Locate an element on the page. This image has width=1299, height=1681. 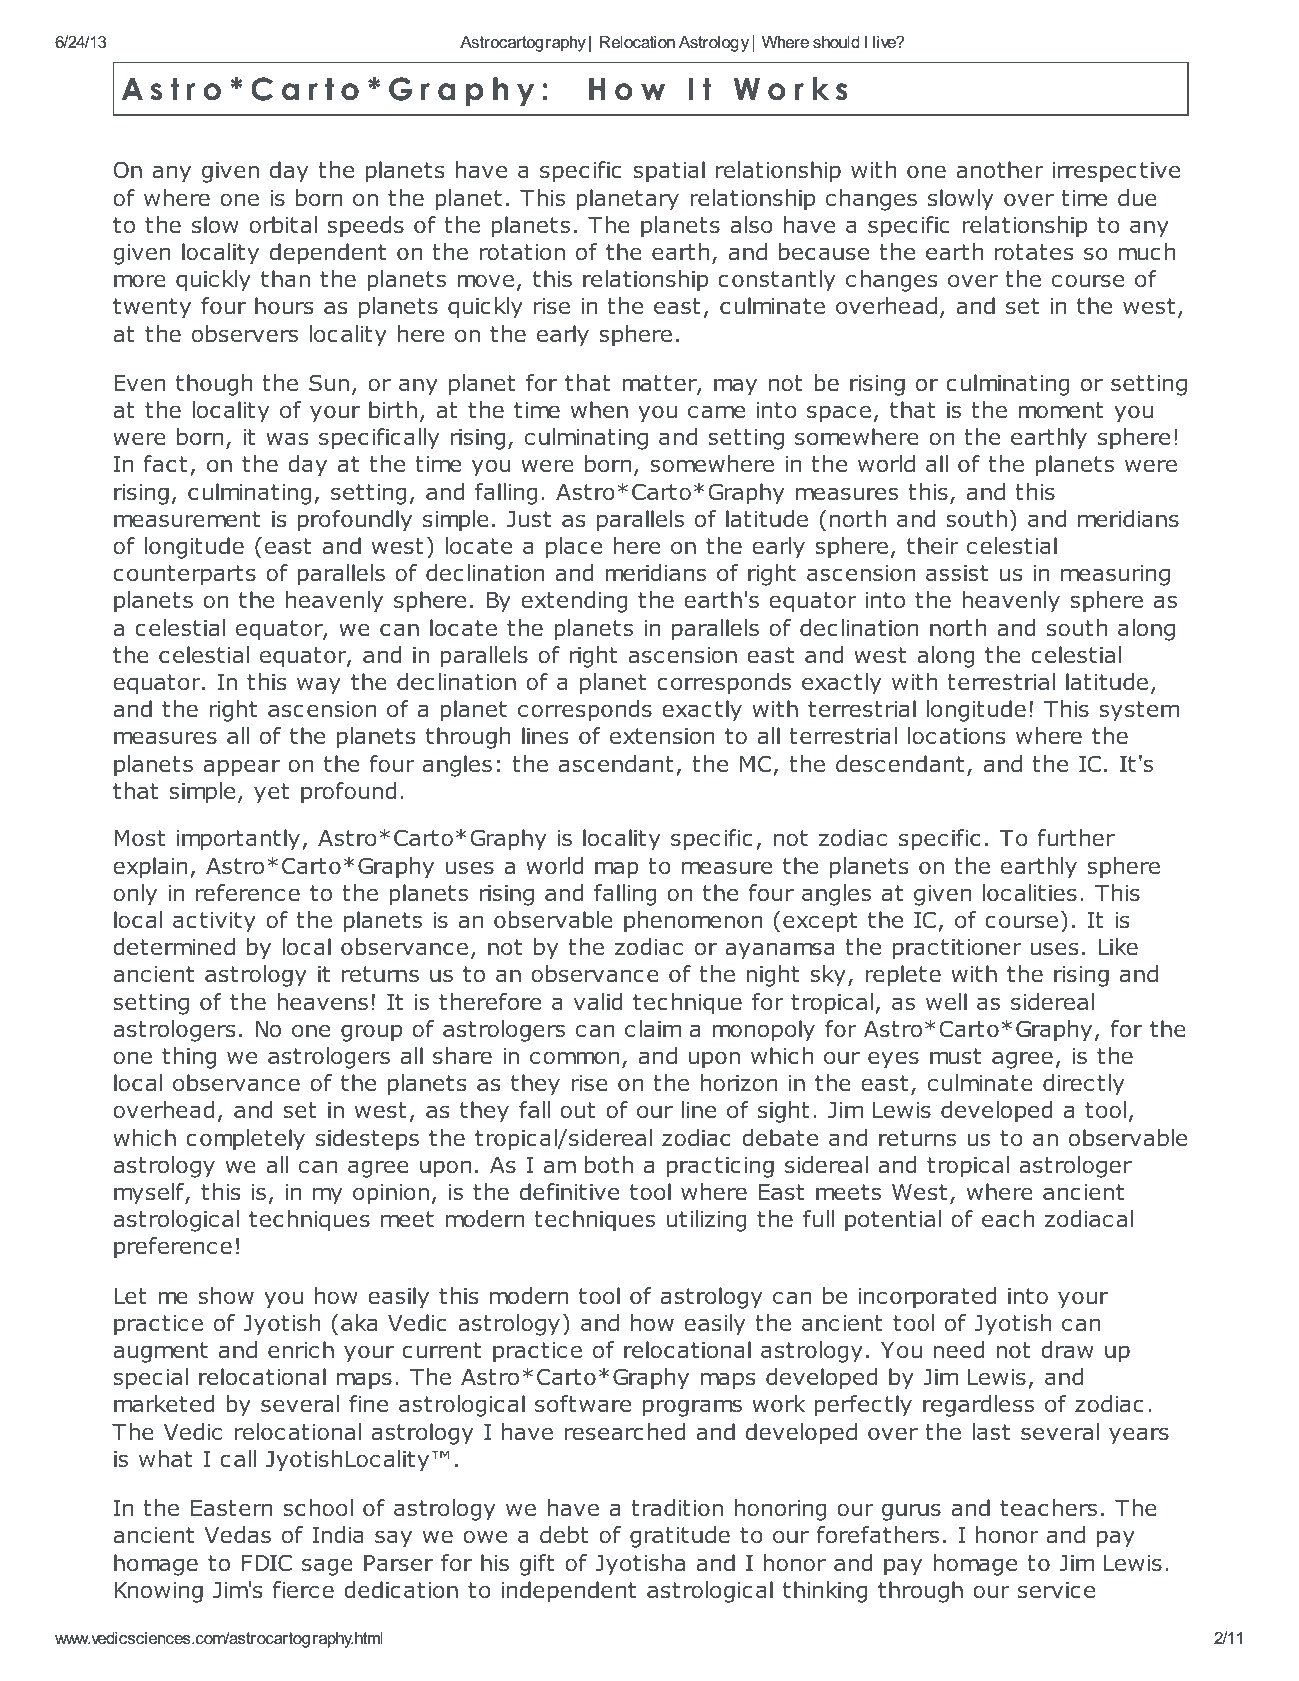
gratitude is located at coordinates (680, 1537).
